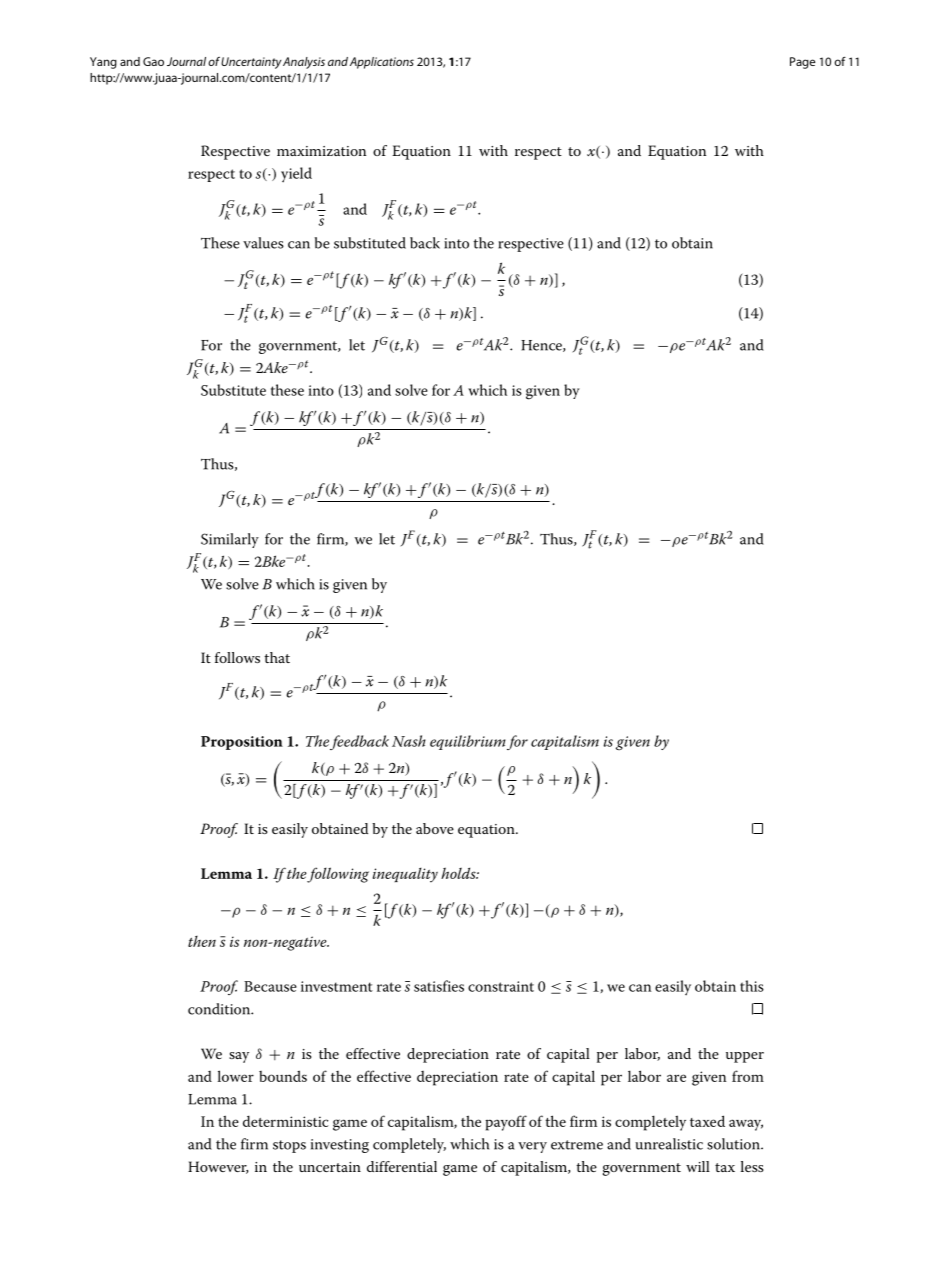 The height and width of the screenshot is (1271, 952). Describe the element at coordinates (506, 1123) in the screenshot. I see `payoff` at that location.
